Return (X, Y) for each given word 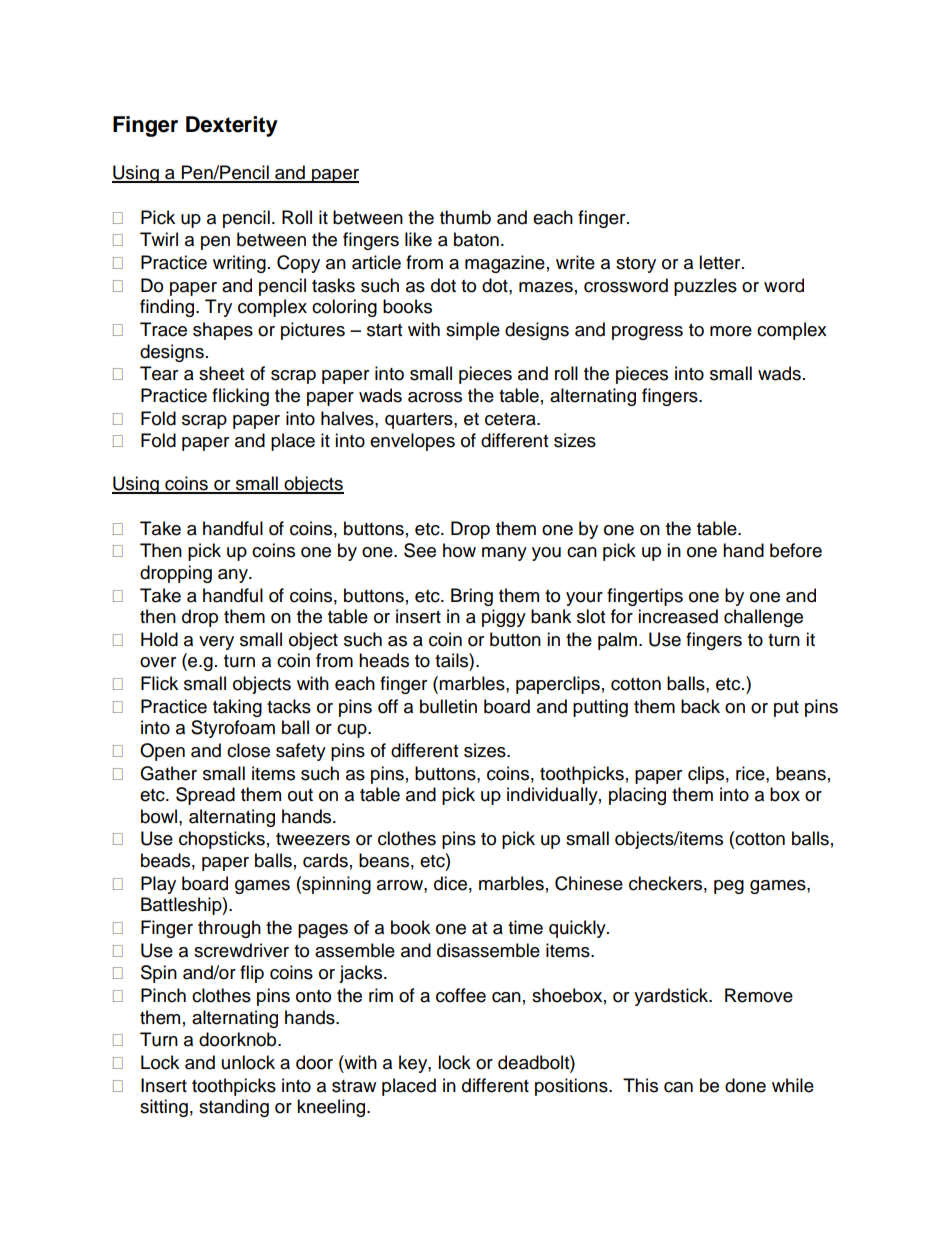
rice (751, 773)
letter (721, 262)
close (248, 750)
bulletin (448, 706)
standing (234, 1108)
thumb (465, 217)
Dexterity (232, 126)
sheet (221, 373)
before (796, 550)
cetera (511, 419)
